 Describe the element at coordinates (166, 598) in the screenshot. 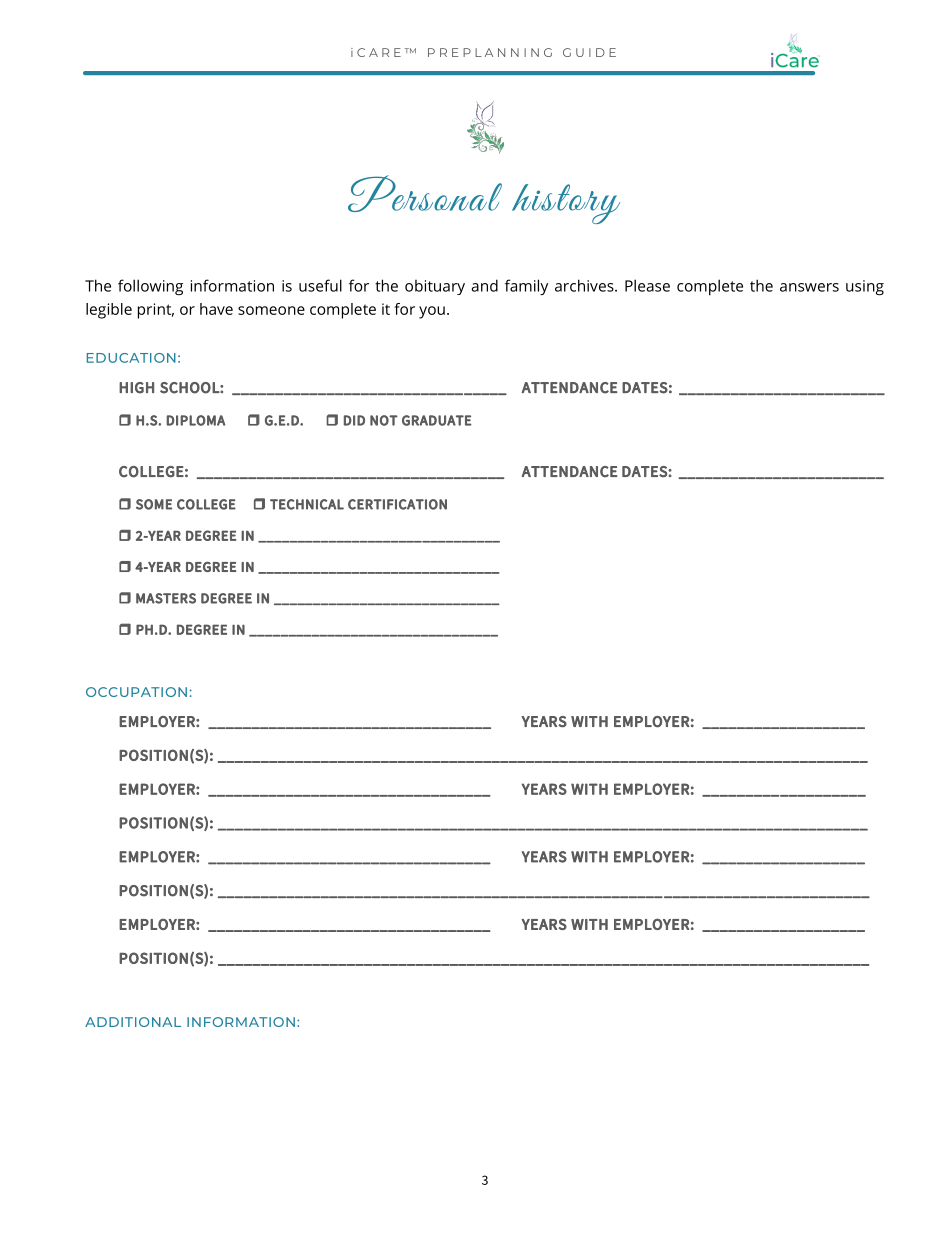

I see `MASTERS` at that location.
